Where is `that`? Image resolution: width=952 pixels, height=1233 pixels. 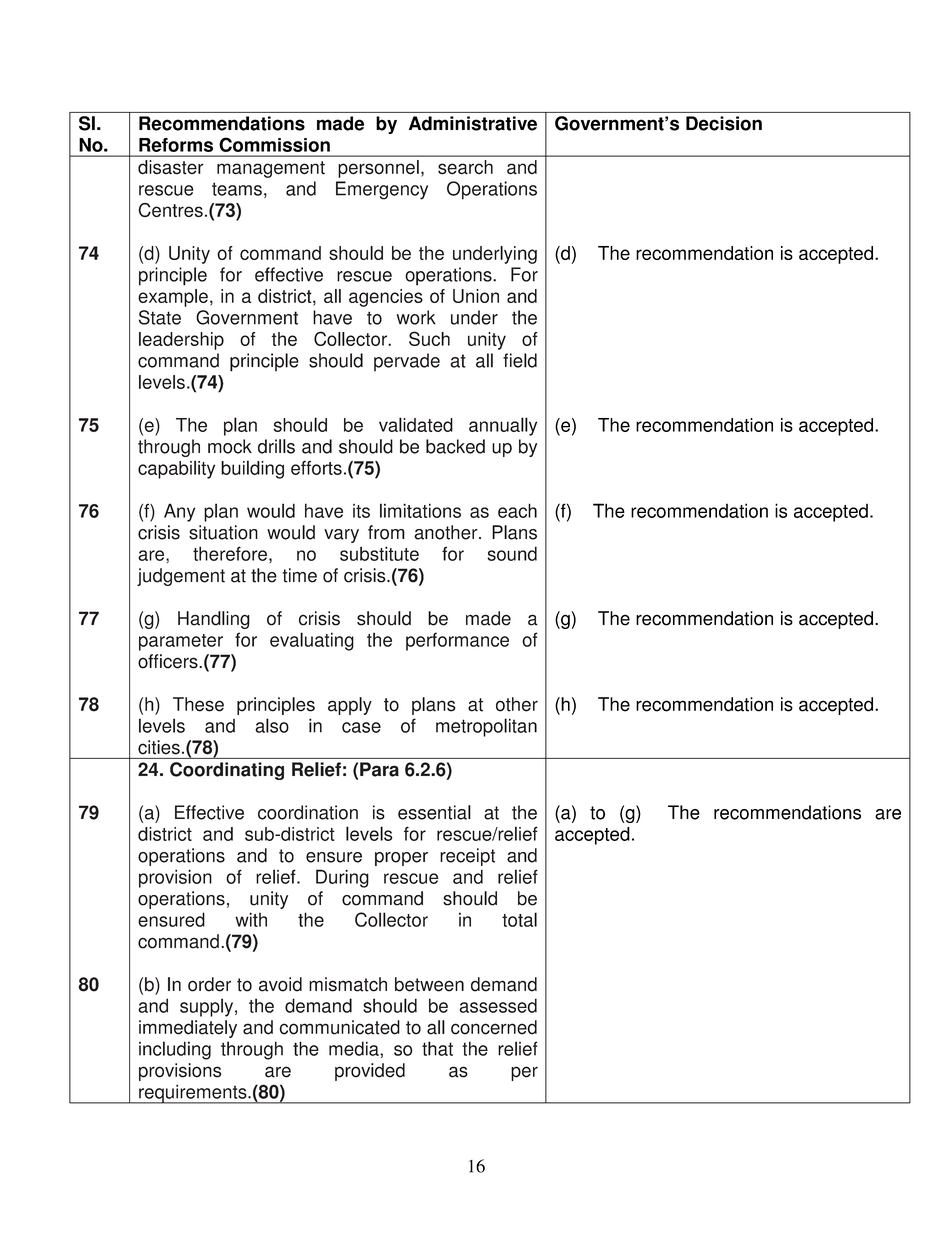 that is located at coordinates (437, 1048).
